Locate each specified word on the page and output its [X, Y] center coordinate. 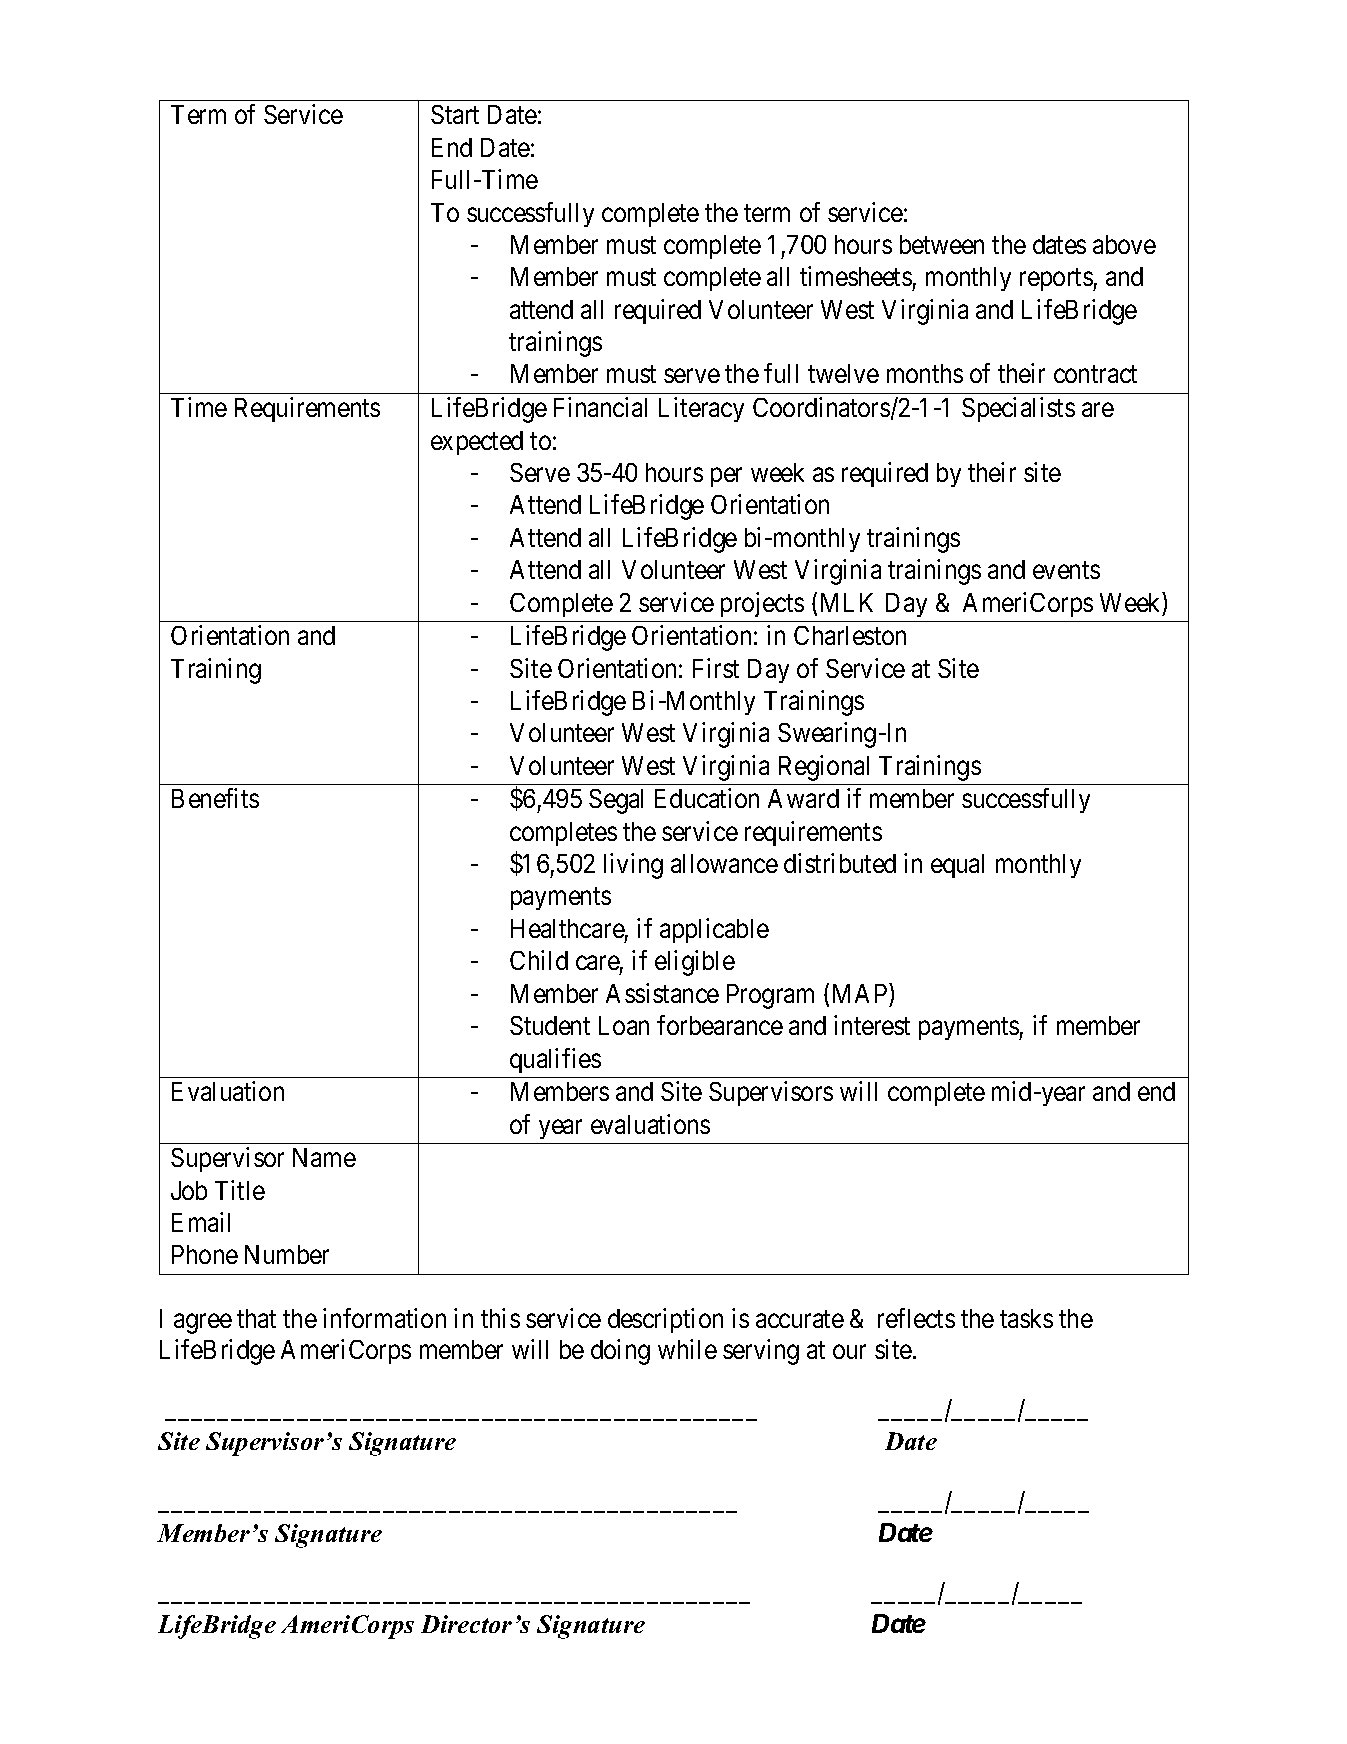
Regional [824, 768]
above [1124, 244]
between [942, 244]
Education [707, 798]
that [256, 1318]
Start [455, 114]
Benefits [215, 798]
